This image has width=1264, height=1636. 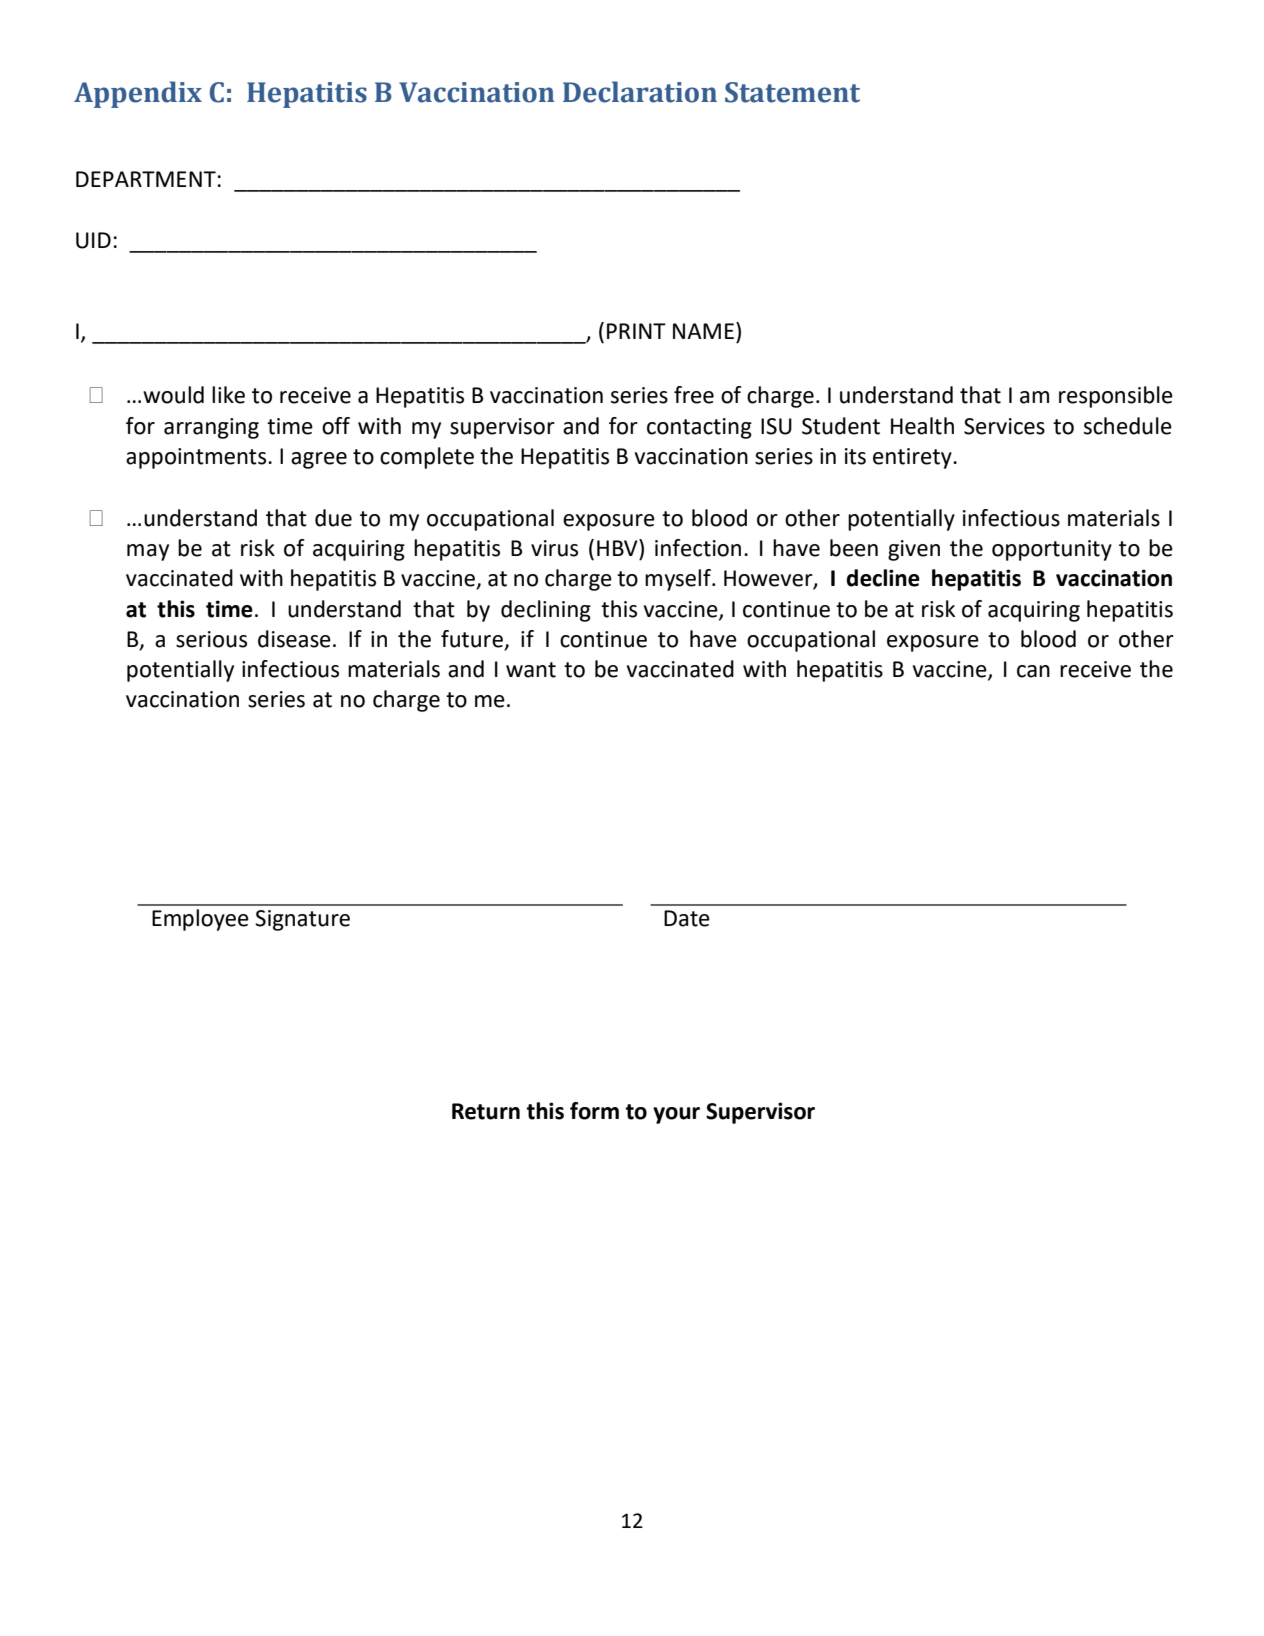 I want to click on your, so click(x=676, y=1115).
